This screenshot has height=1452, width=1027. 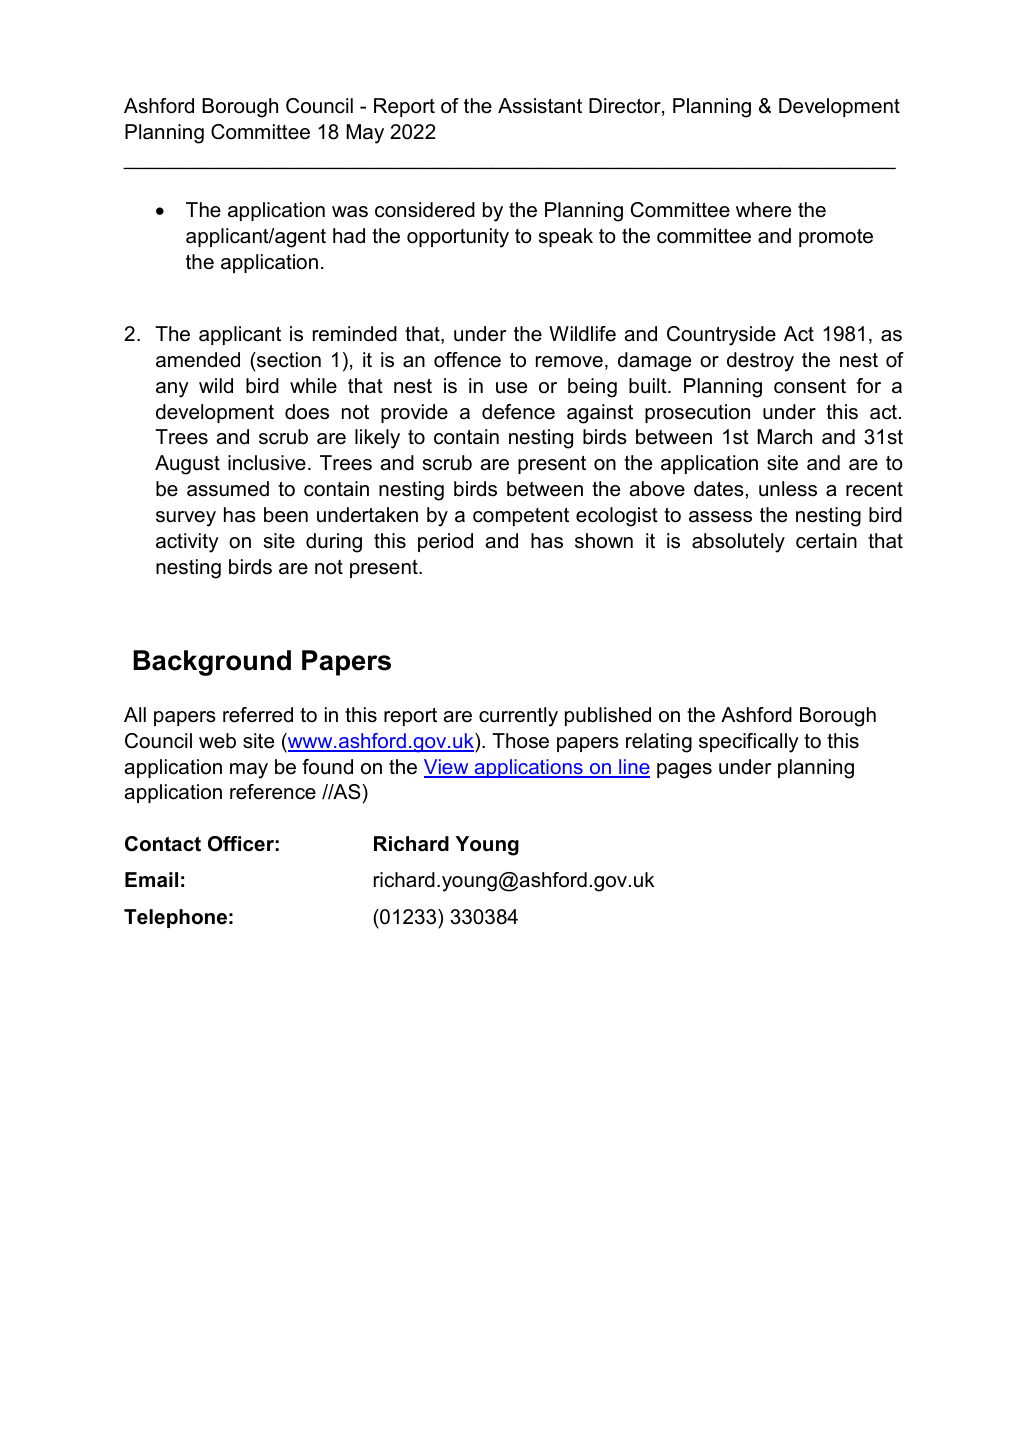 I want to click on where, so click(x=763, y=210).
